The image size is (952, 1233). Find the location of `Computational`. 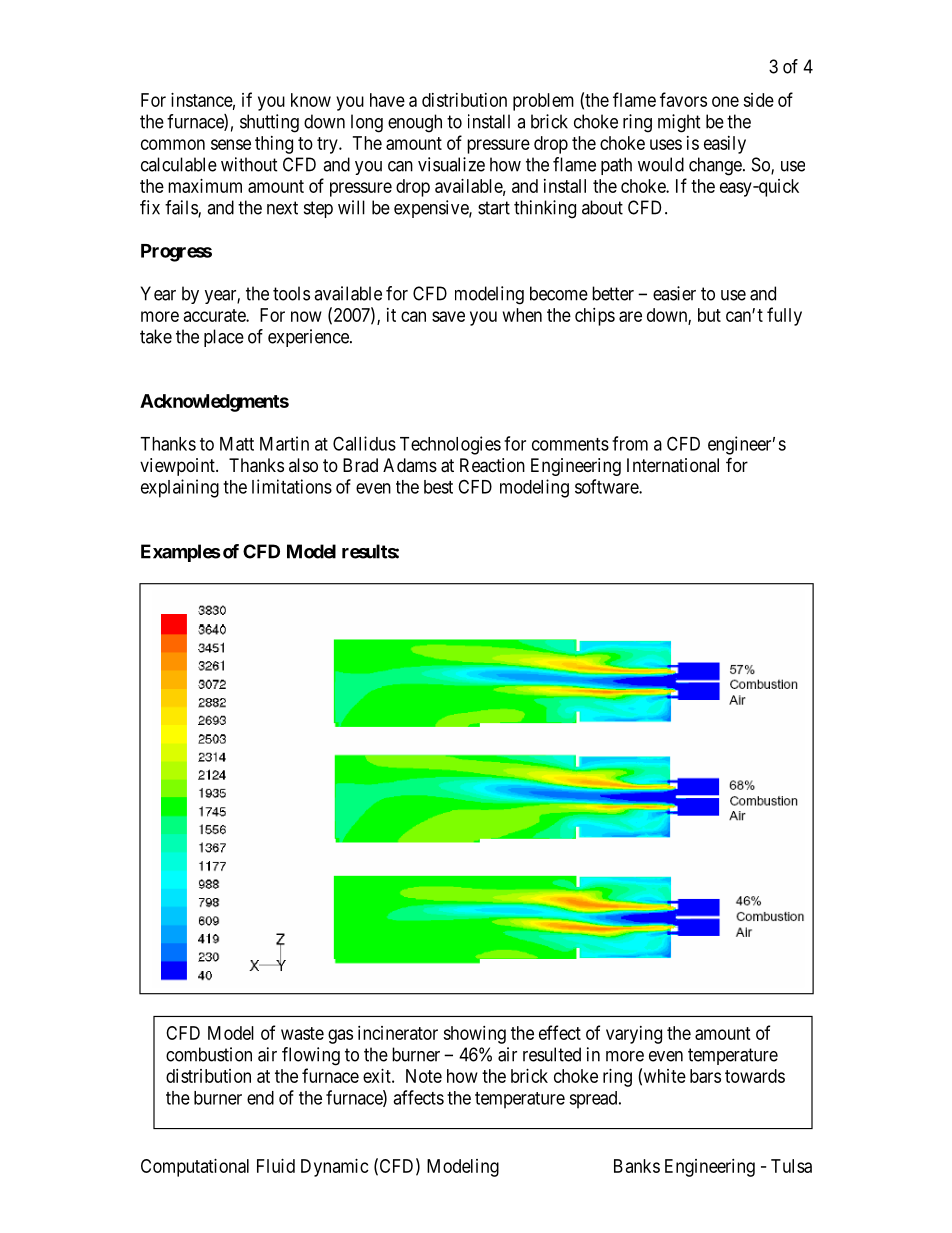

Computational is located at coordinates (195, 1168).
